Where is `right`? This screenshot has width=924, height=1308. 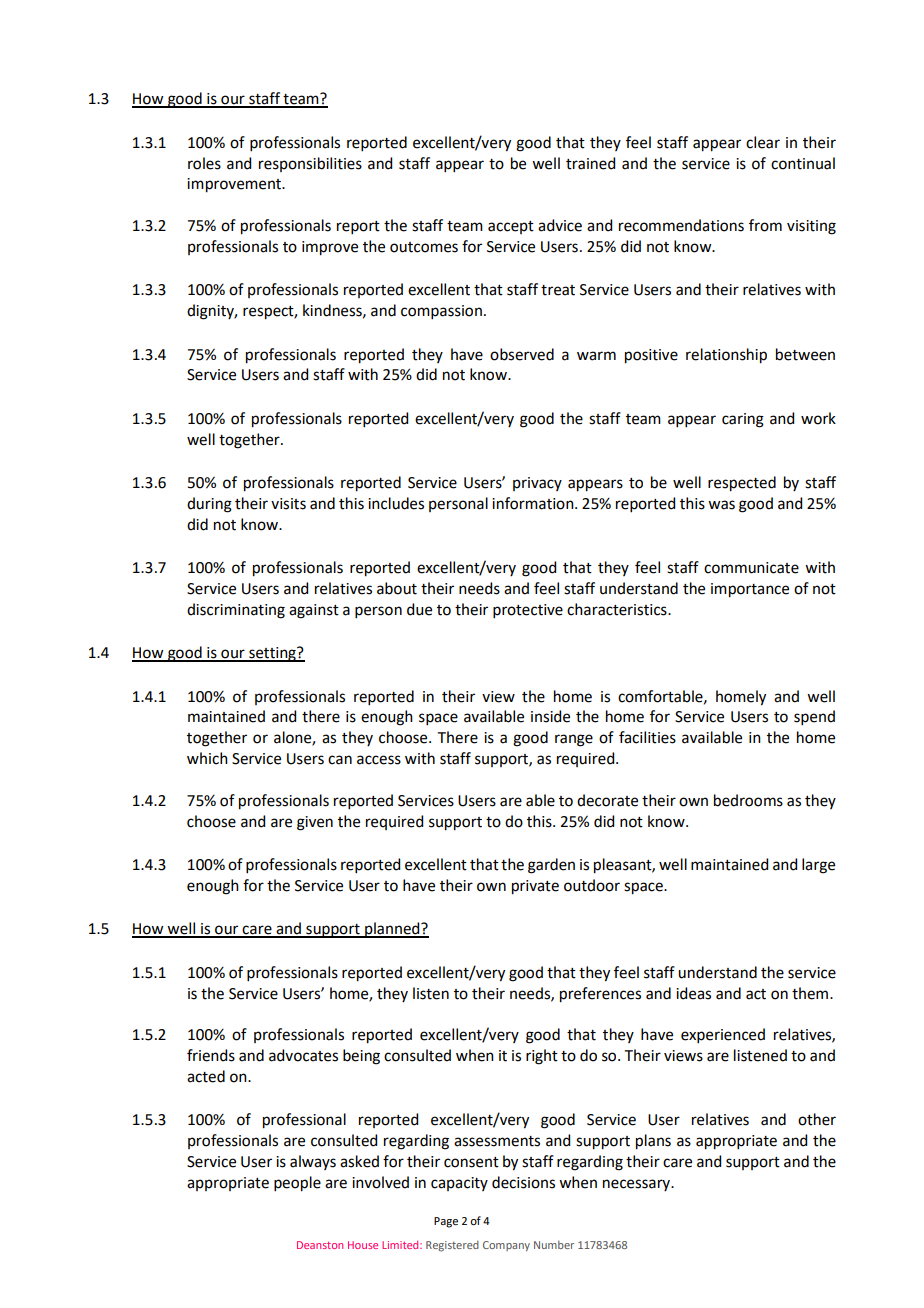
right is located at coordinates (542, 1057).
